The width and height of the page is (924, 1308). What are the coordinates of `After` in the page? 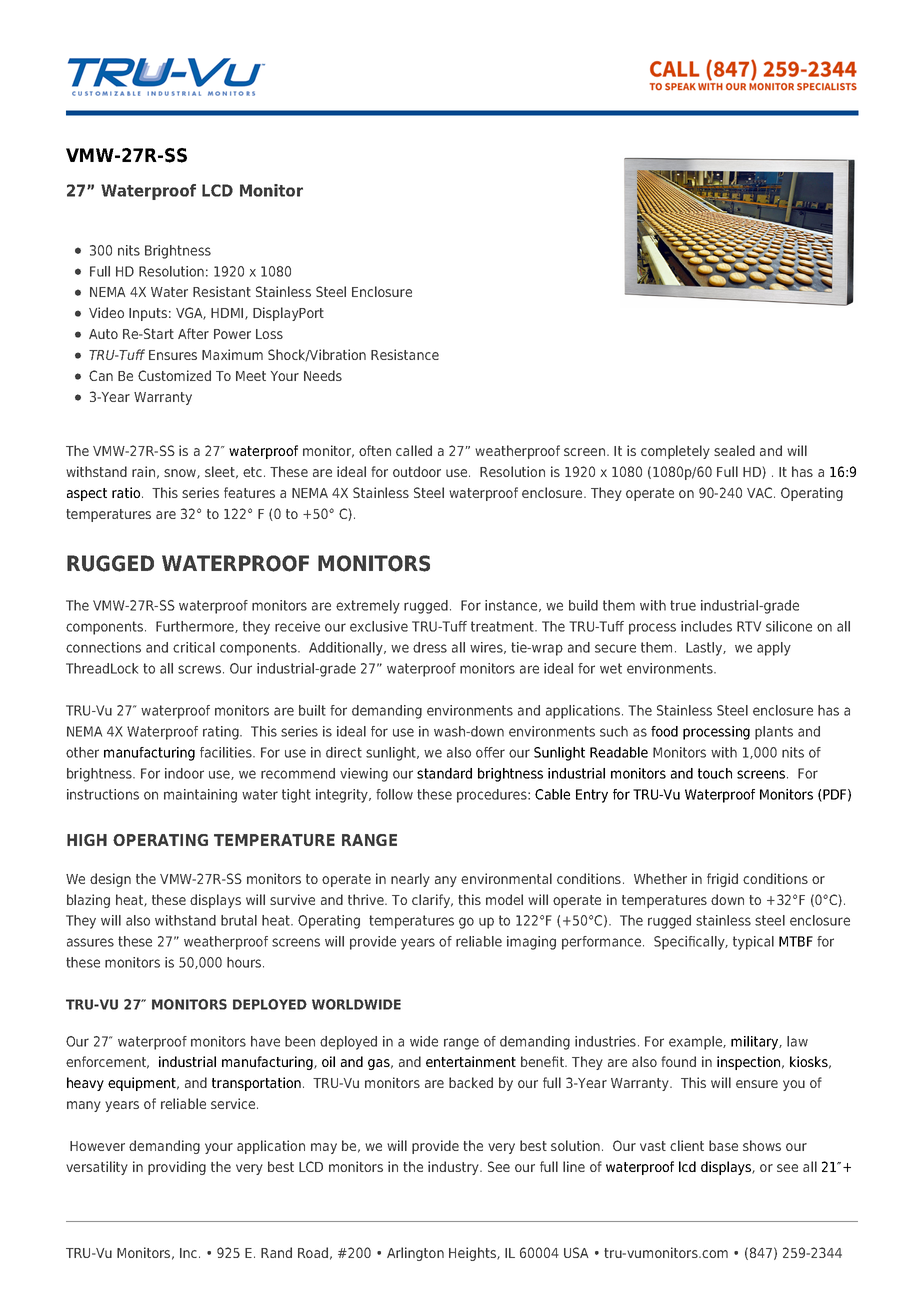 It's located at (193, 333).
